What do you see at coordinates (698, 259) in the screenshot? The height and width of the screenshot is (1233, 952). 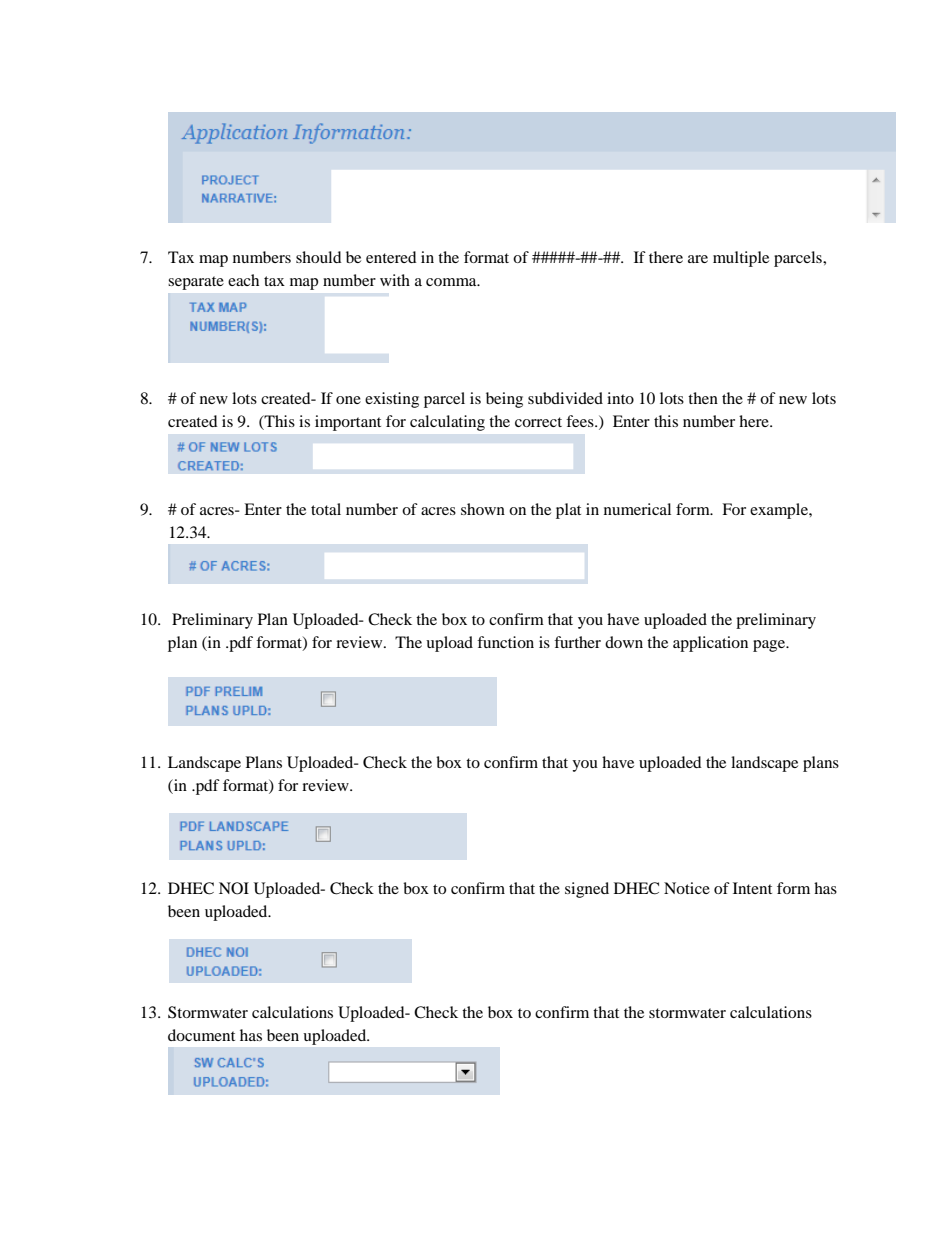 I see `are` at bounding box center [698, 259].
